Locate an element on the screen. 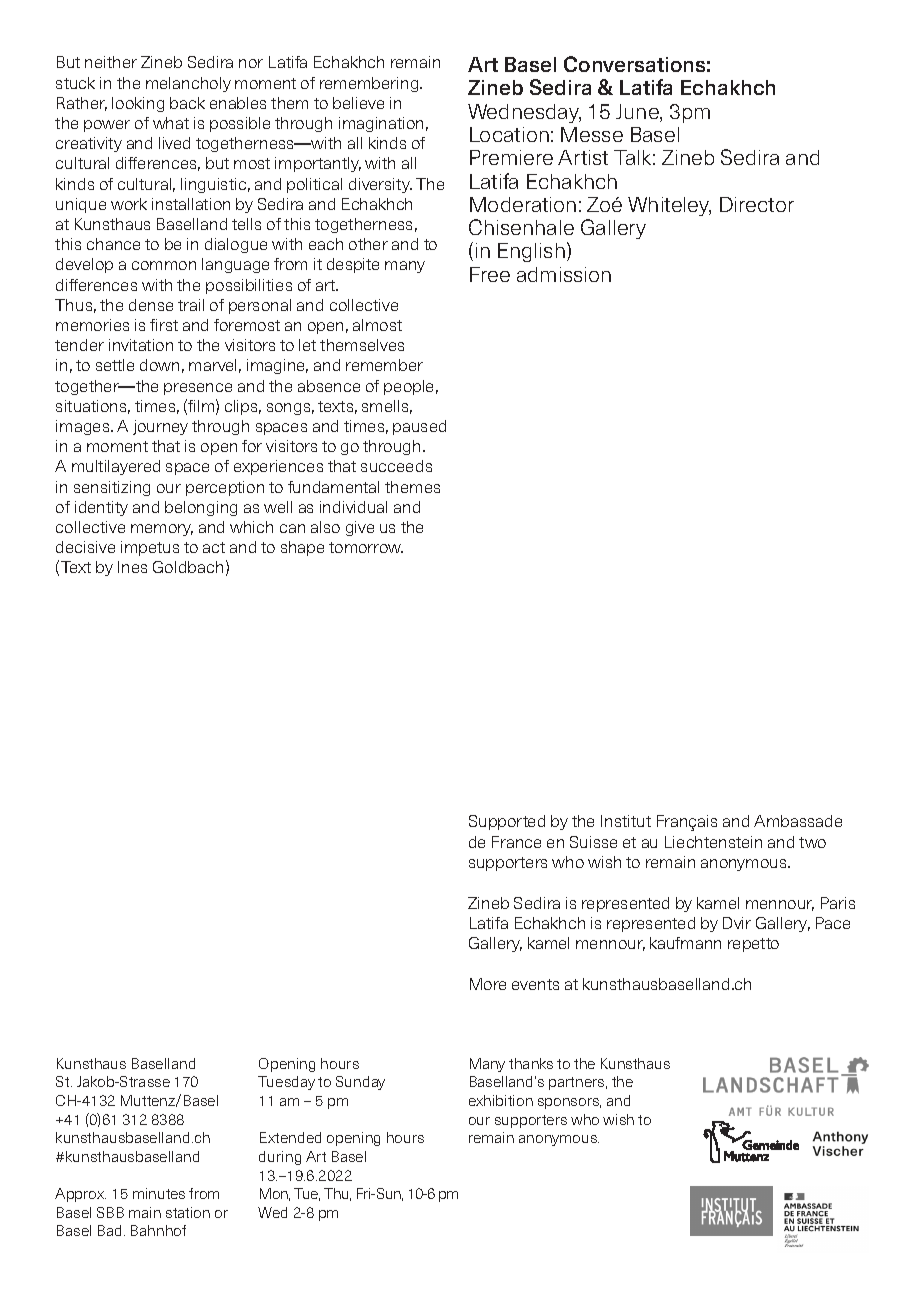 This screenshot has height=1308, width=924. paused is located at coordinates (419, 427).
